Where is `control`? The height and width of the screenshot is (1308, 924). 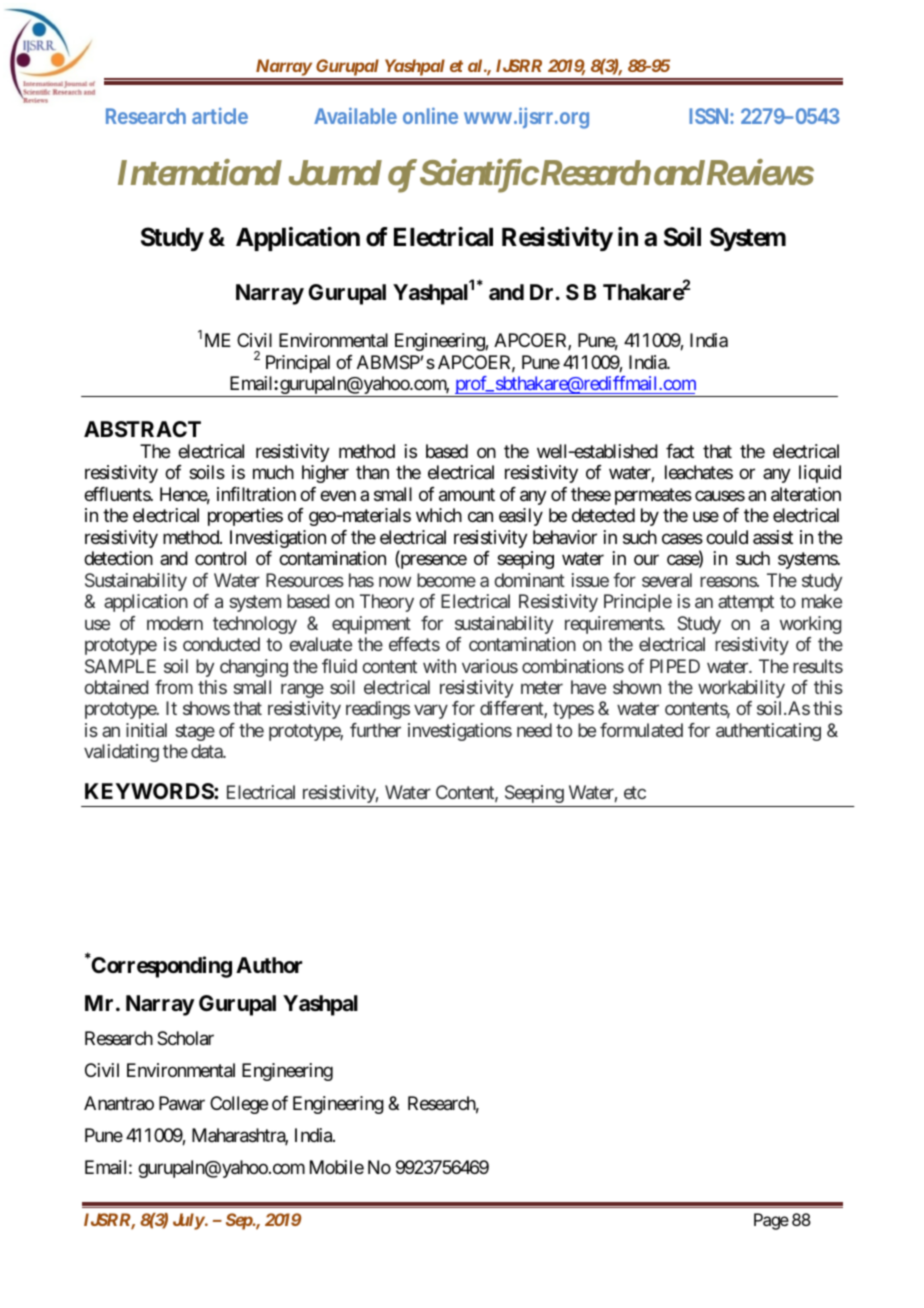 control is located at coordinates (220, 558).
